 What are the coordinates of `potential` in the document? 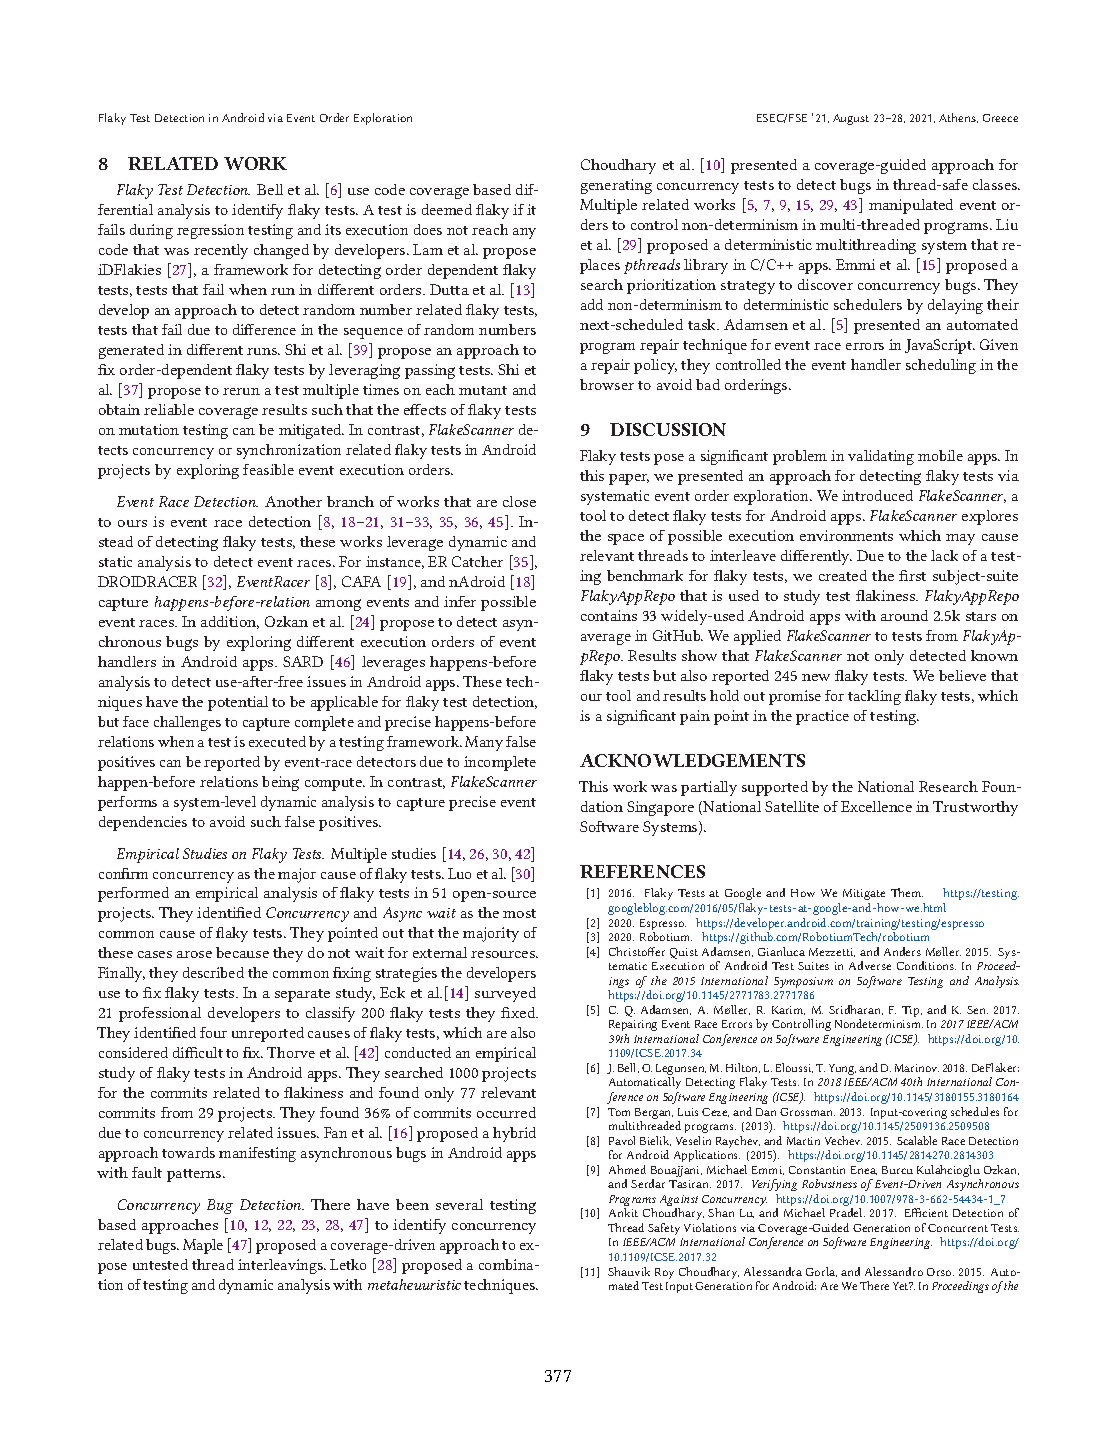 It's located at (238, 703).
